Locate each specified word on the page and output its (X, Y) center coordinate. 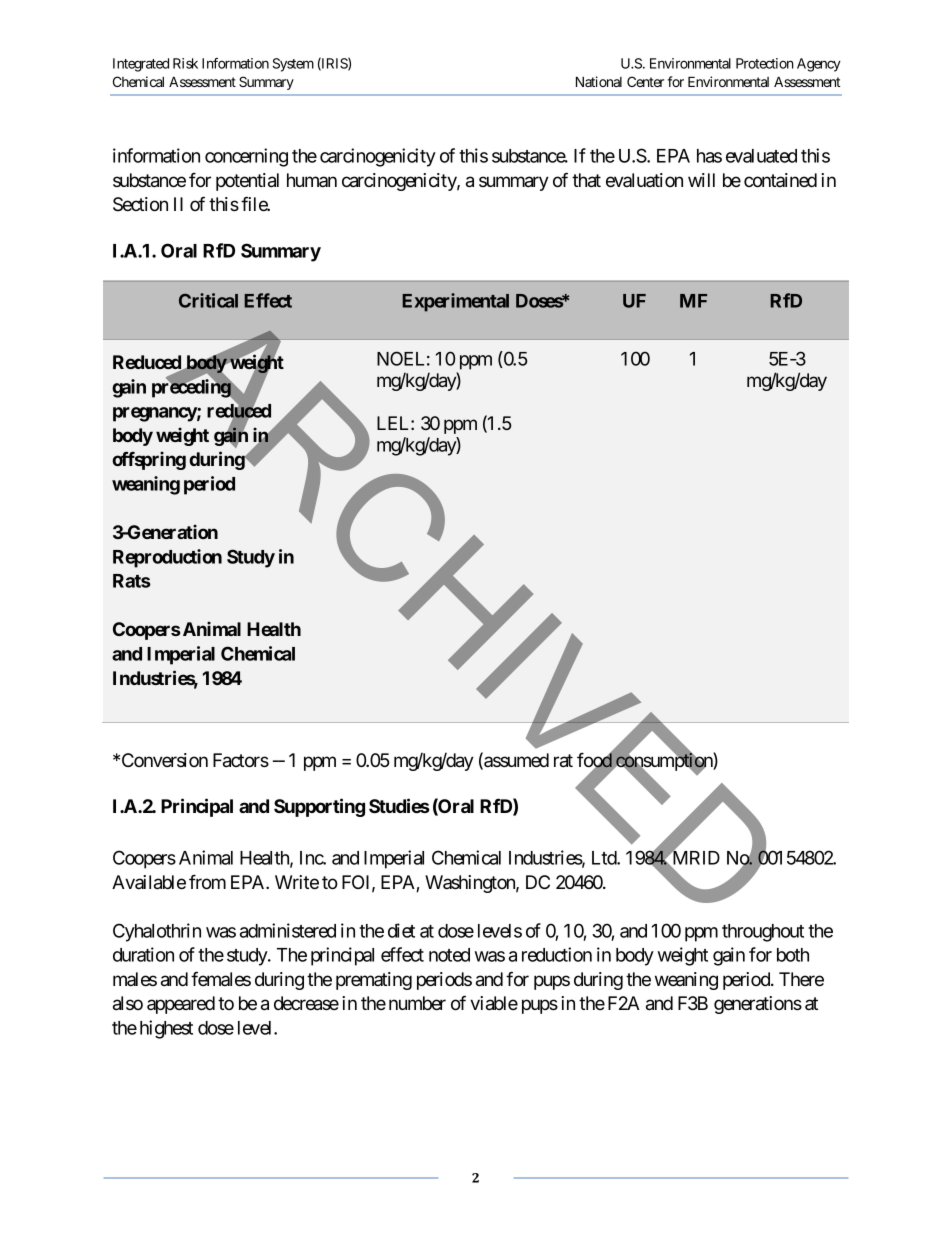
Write (297, 882)
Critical (208, 300)
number (417, 1003)
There (801, 979)
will (701, 180)
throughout (763, 933)
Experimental (455, 302)
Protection (765, 63)
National (599, 81)
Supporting (319, 807)
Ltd (605, 858)
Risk (185, 63)
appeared (181, 1005)
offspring (149, 460)
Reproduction (167, 558)
